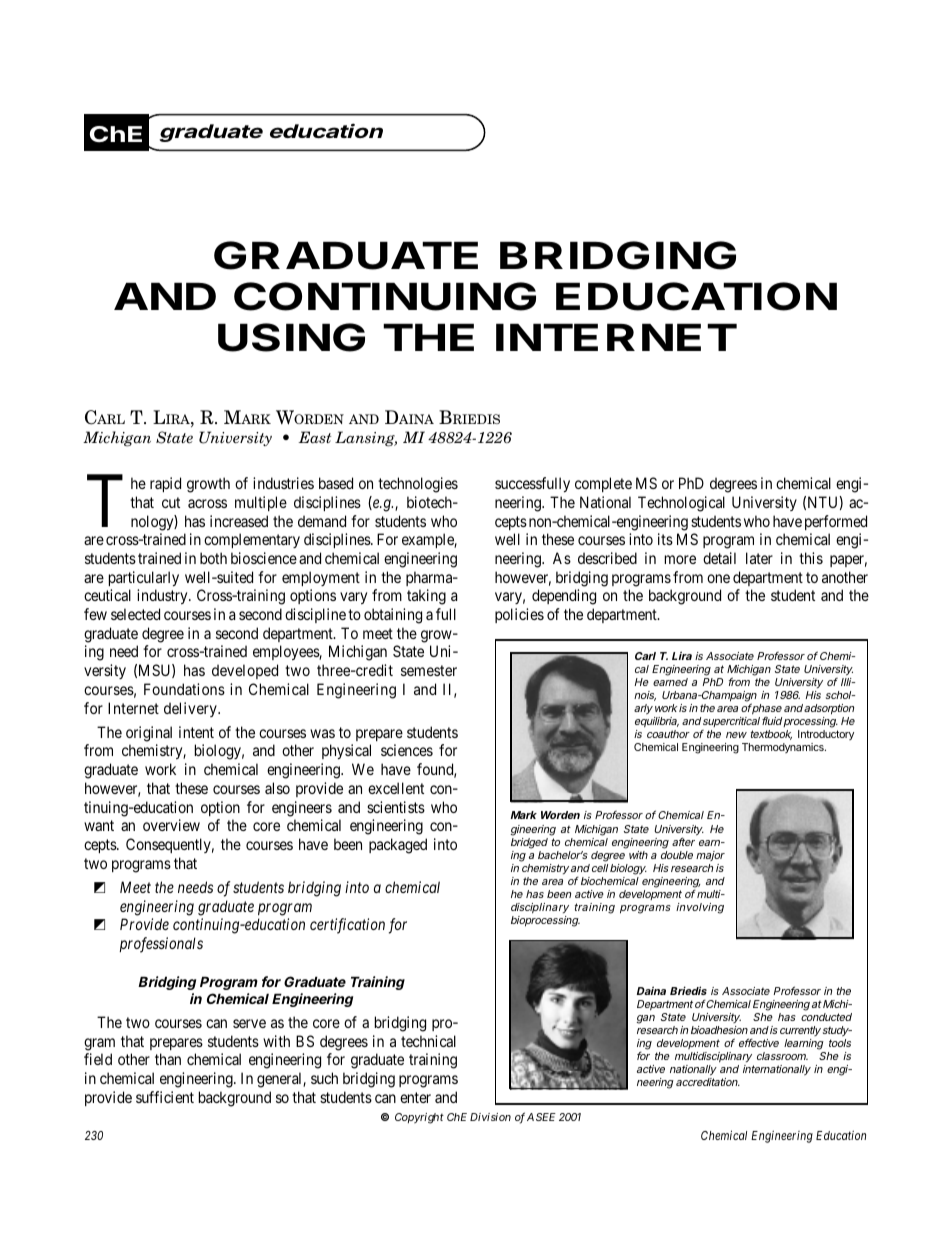  I want to click on packaged, so click(398, 846).
